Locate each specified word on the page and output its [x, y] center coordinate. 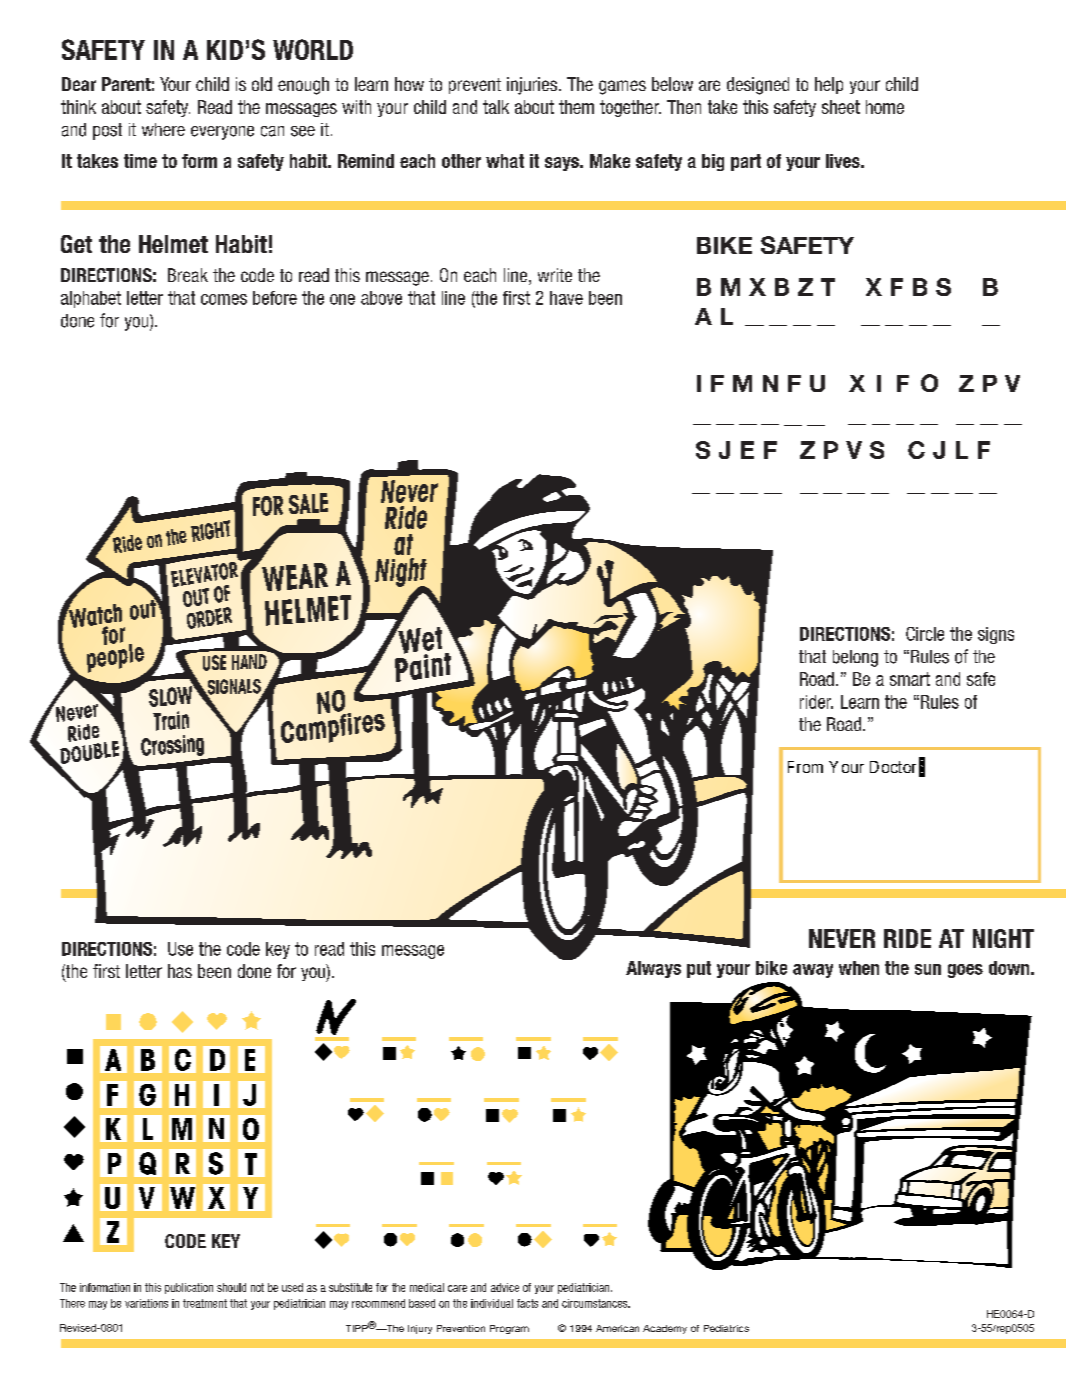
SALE [308, 503]
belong [855, 658]
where [163, 129]
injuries [532, 86]
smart [910, 679]
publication [189, 1288]
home [885, 107]
